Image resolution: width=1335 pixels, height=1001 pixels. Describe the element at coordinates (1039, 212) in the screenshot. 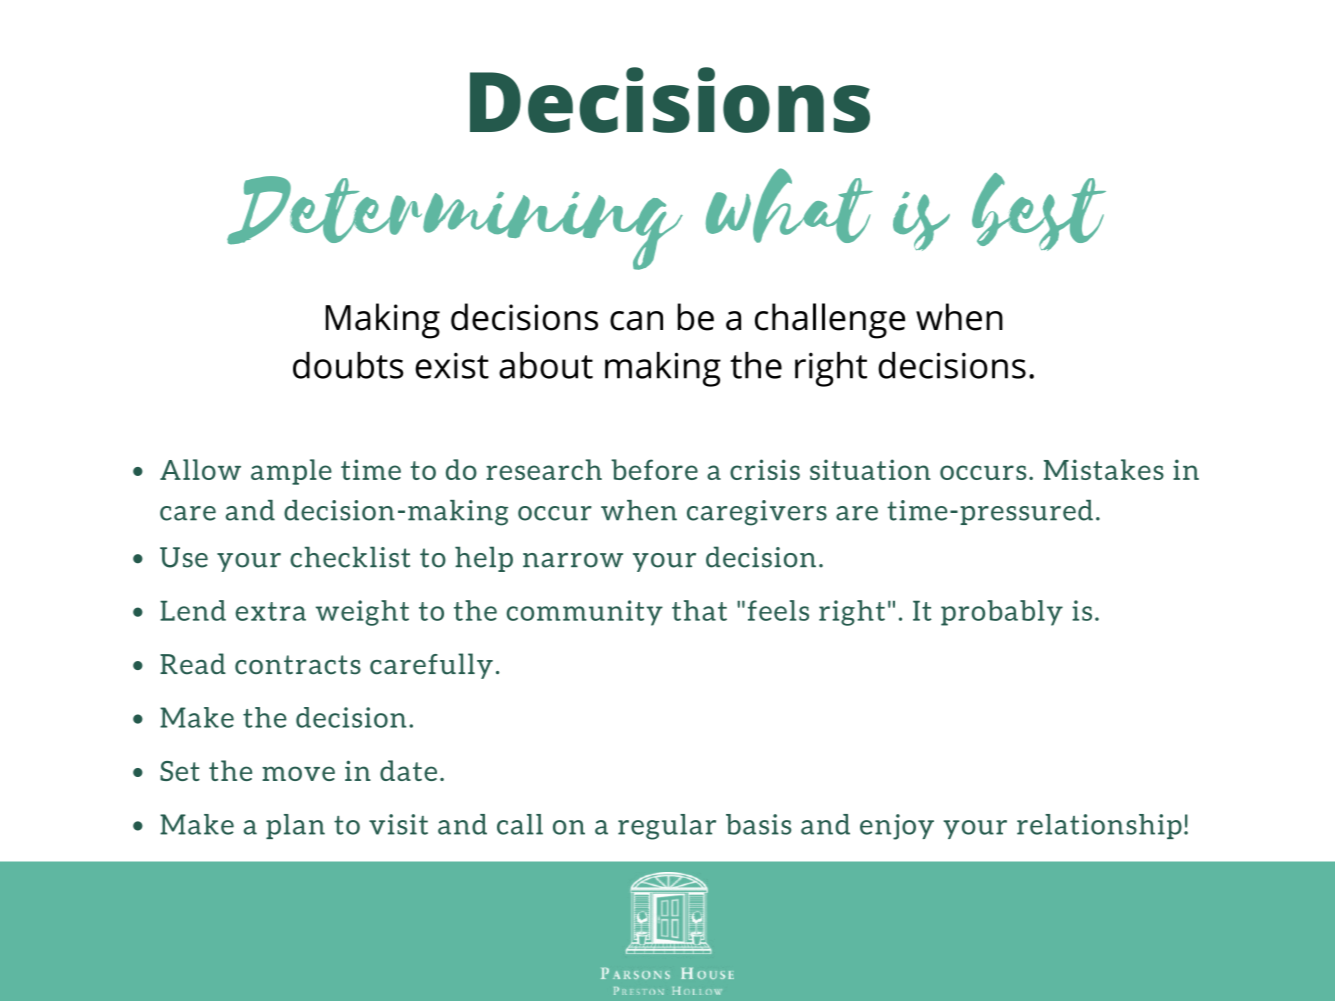

I see `best` at that location.
